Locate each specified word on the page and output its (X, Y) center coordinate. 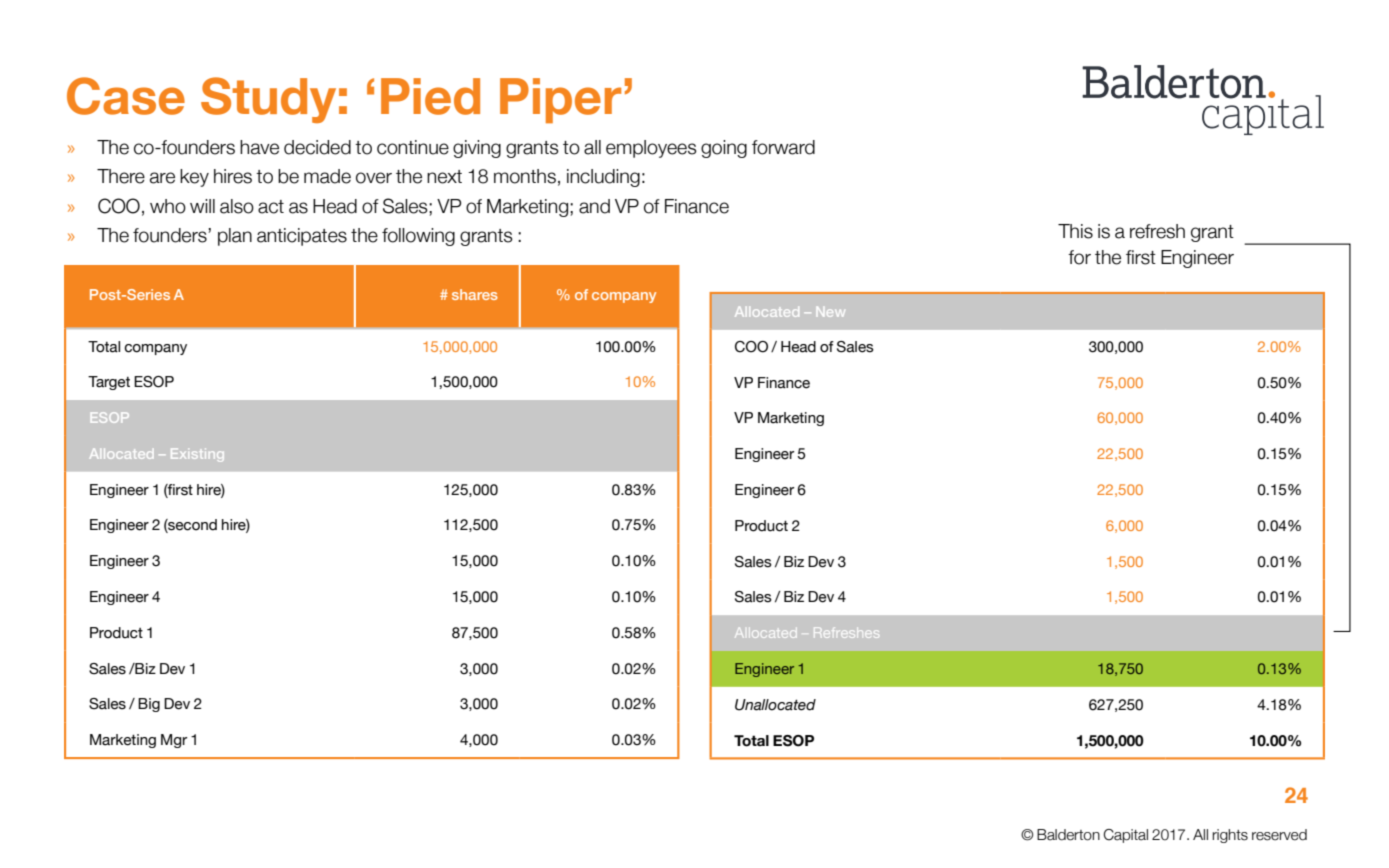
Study (268, 100)
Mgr (174, 741)
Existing (197, 455)
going (724, 149)
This (1075, 231)
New (831, 311)
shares (475, 294)
